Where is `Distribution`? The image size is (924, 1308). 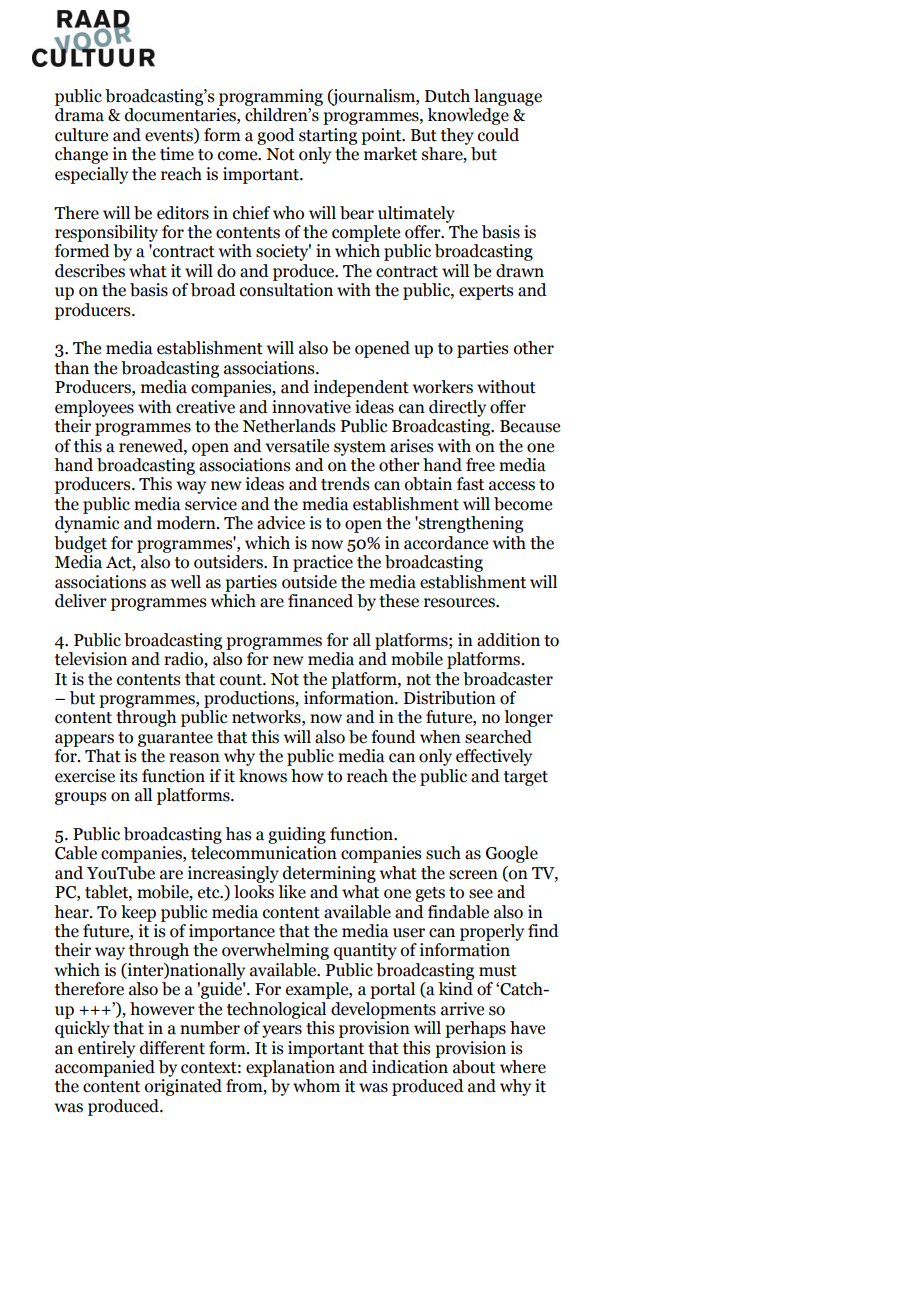 Distribution is located at coordinates (450, 698).
